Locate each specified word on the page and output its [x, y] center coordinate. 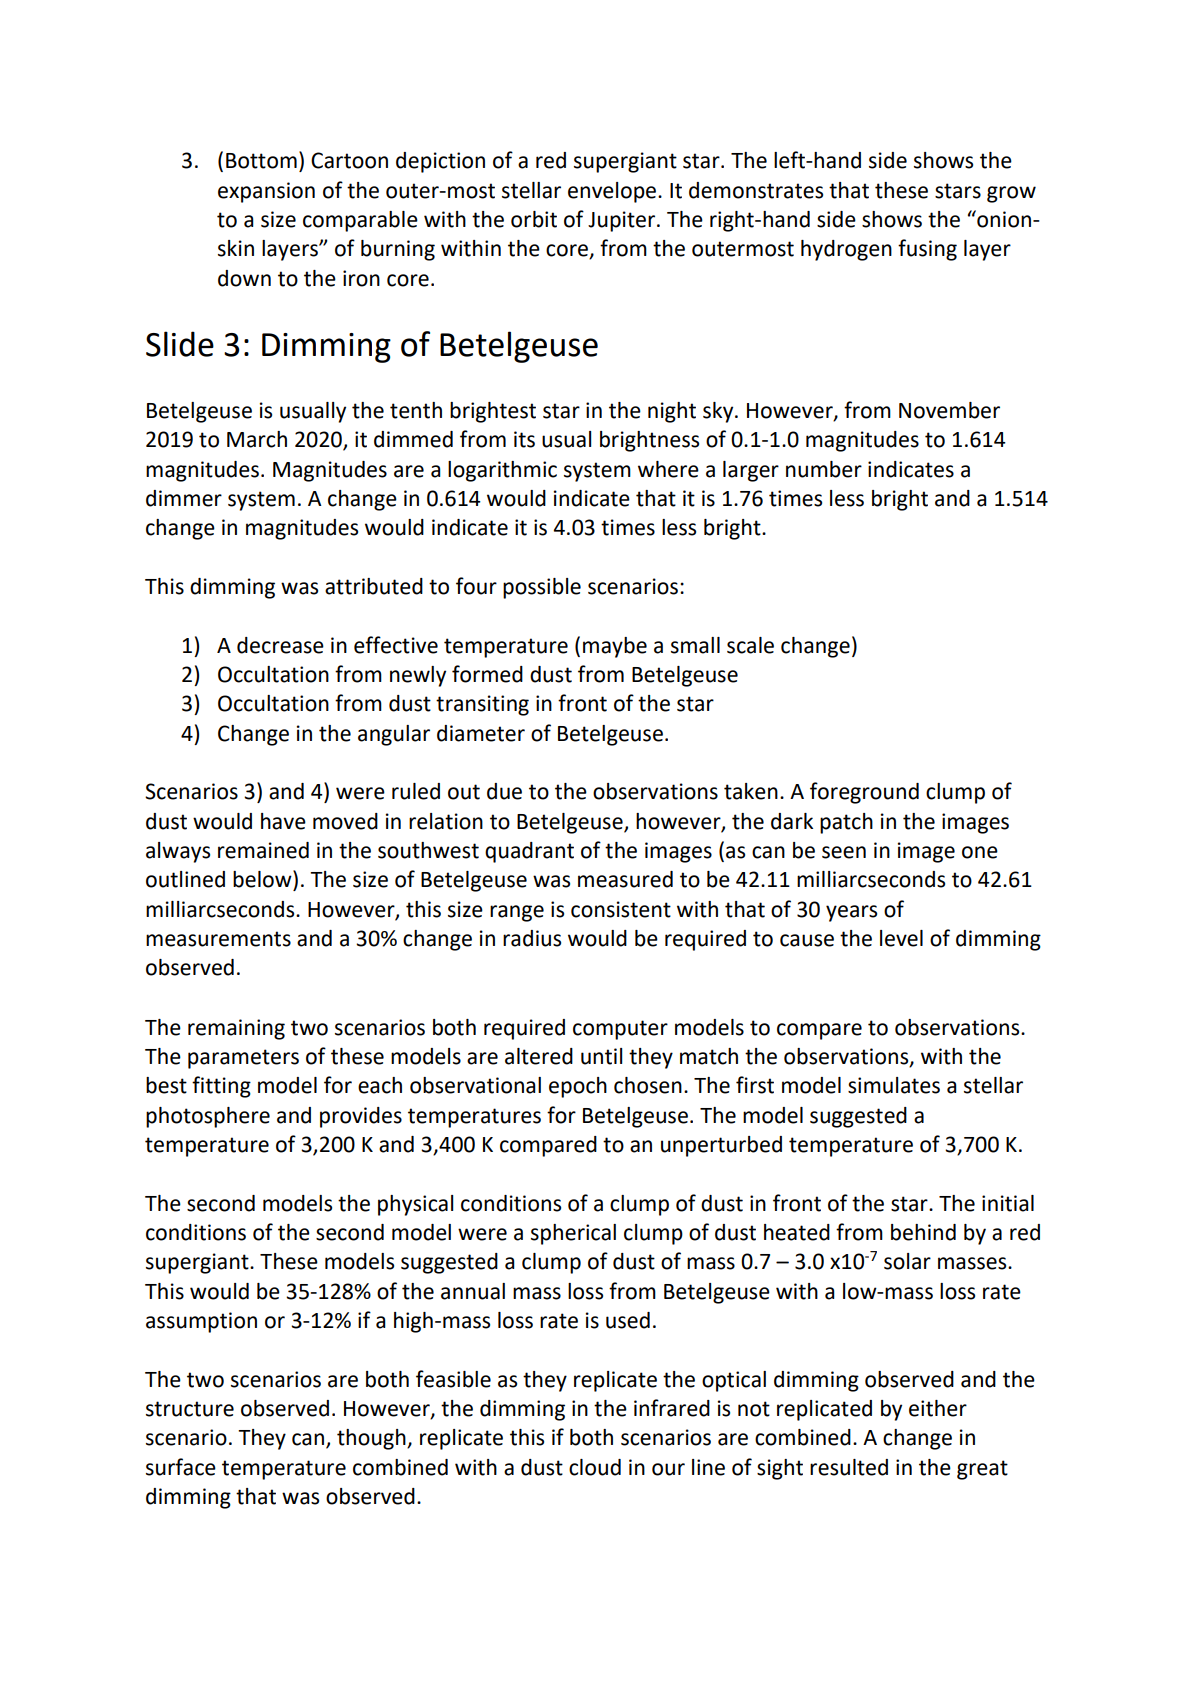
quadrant [529, 852]
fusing [927, 250]
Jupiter [623, 221]
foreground [864, 793]
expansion [266, 192]
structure [190, 1409]
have [283, 821]
